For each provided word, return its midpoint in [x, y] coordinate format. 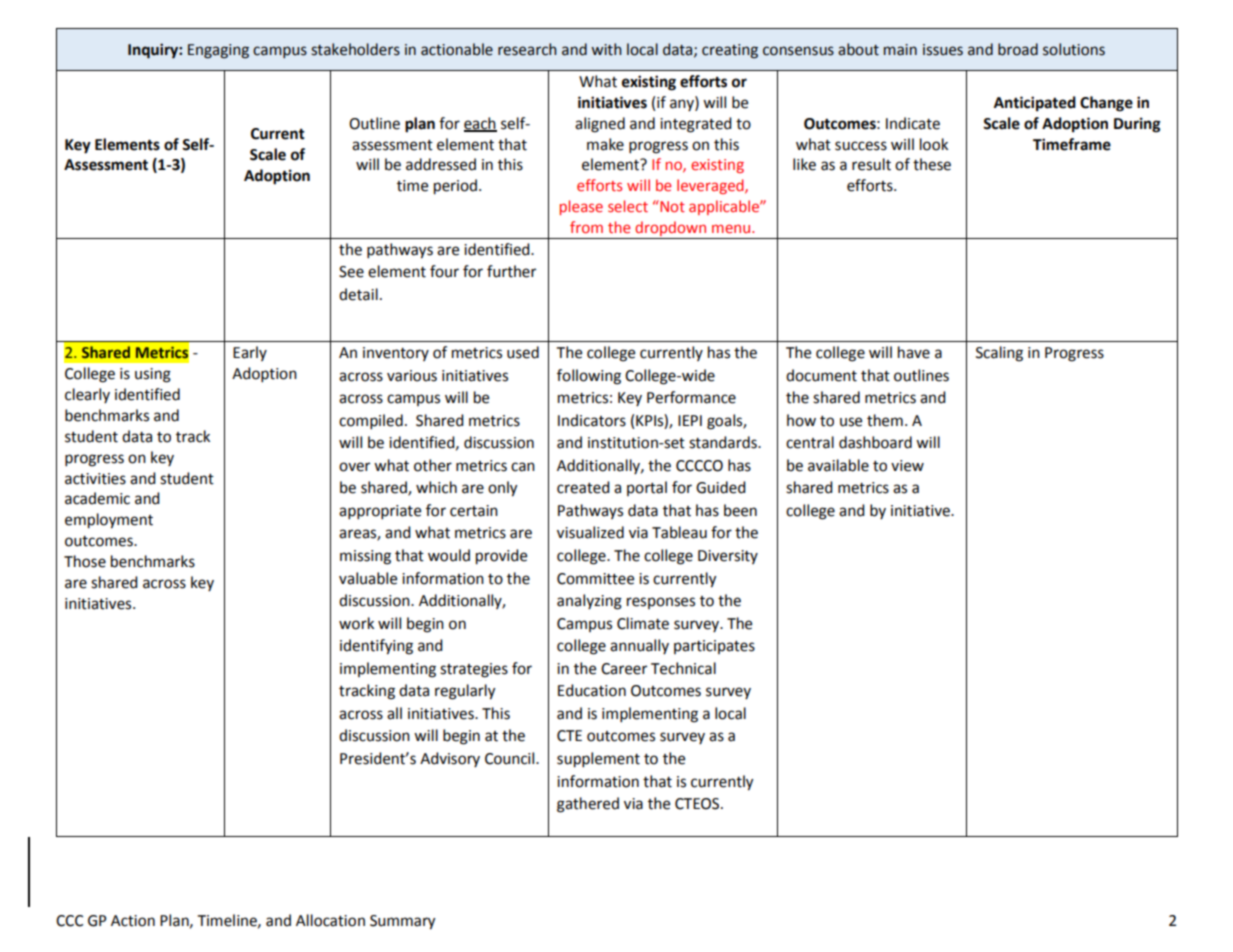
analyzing [589, 602]
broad [1018, 49]
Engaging [218, 51]
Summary [402, 922]
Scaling [999, 354]
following [589, 377]
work [356, 623]
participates [714, 647]
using [153, 375]
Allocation [330, 920]
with [606, 49]
